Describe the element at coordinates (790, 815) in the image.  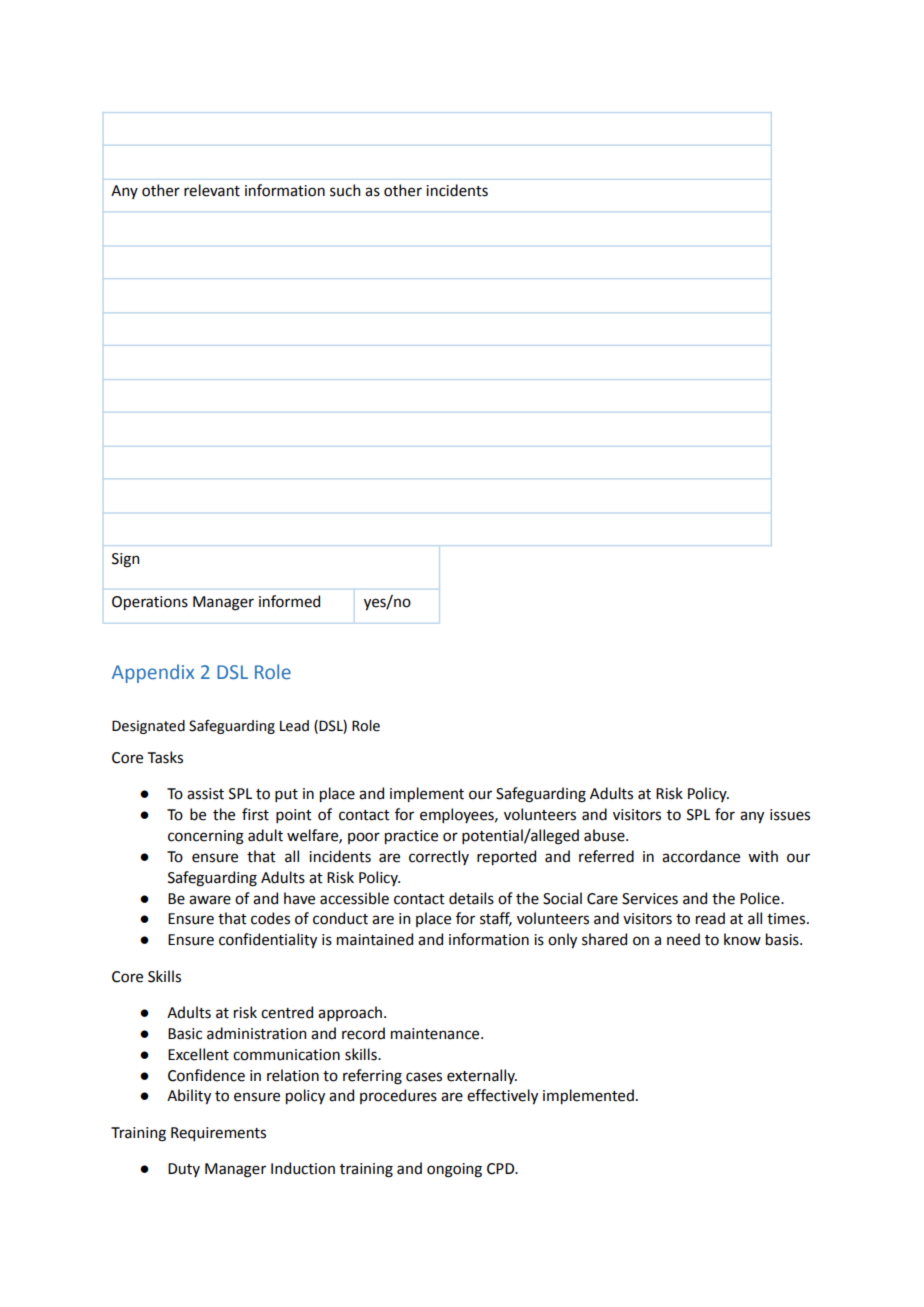
I see `issues` at that location.
